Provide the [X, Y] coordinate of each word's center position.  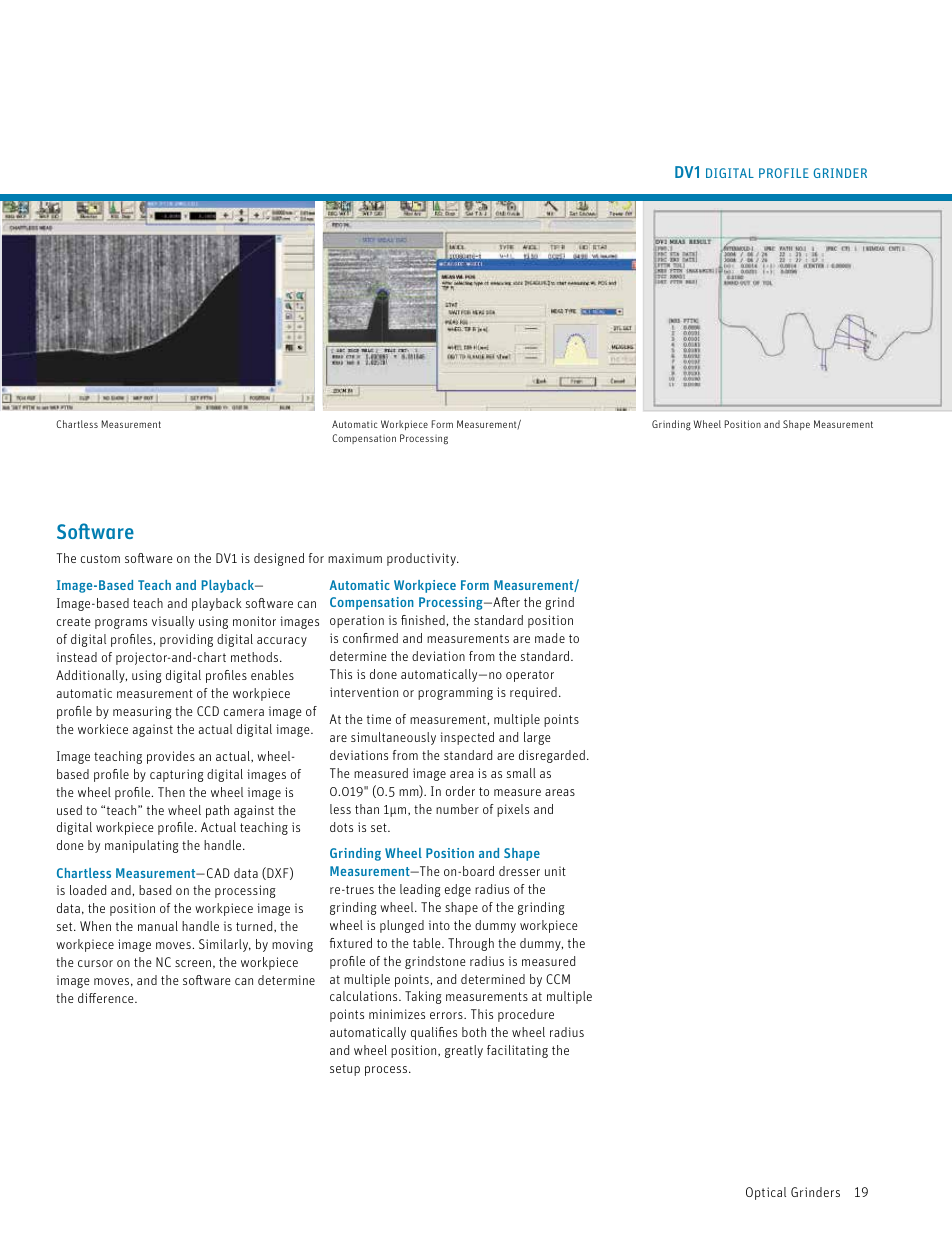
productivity [422, 559]
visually [173, 622]
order [460, 791]
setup [345, 1070]
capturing [176, 775]
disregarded [552, 756]
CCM [558, 979]
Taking [423, 997]
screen [193, 963]
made [550, 638]
